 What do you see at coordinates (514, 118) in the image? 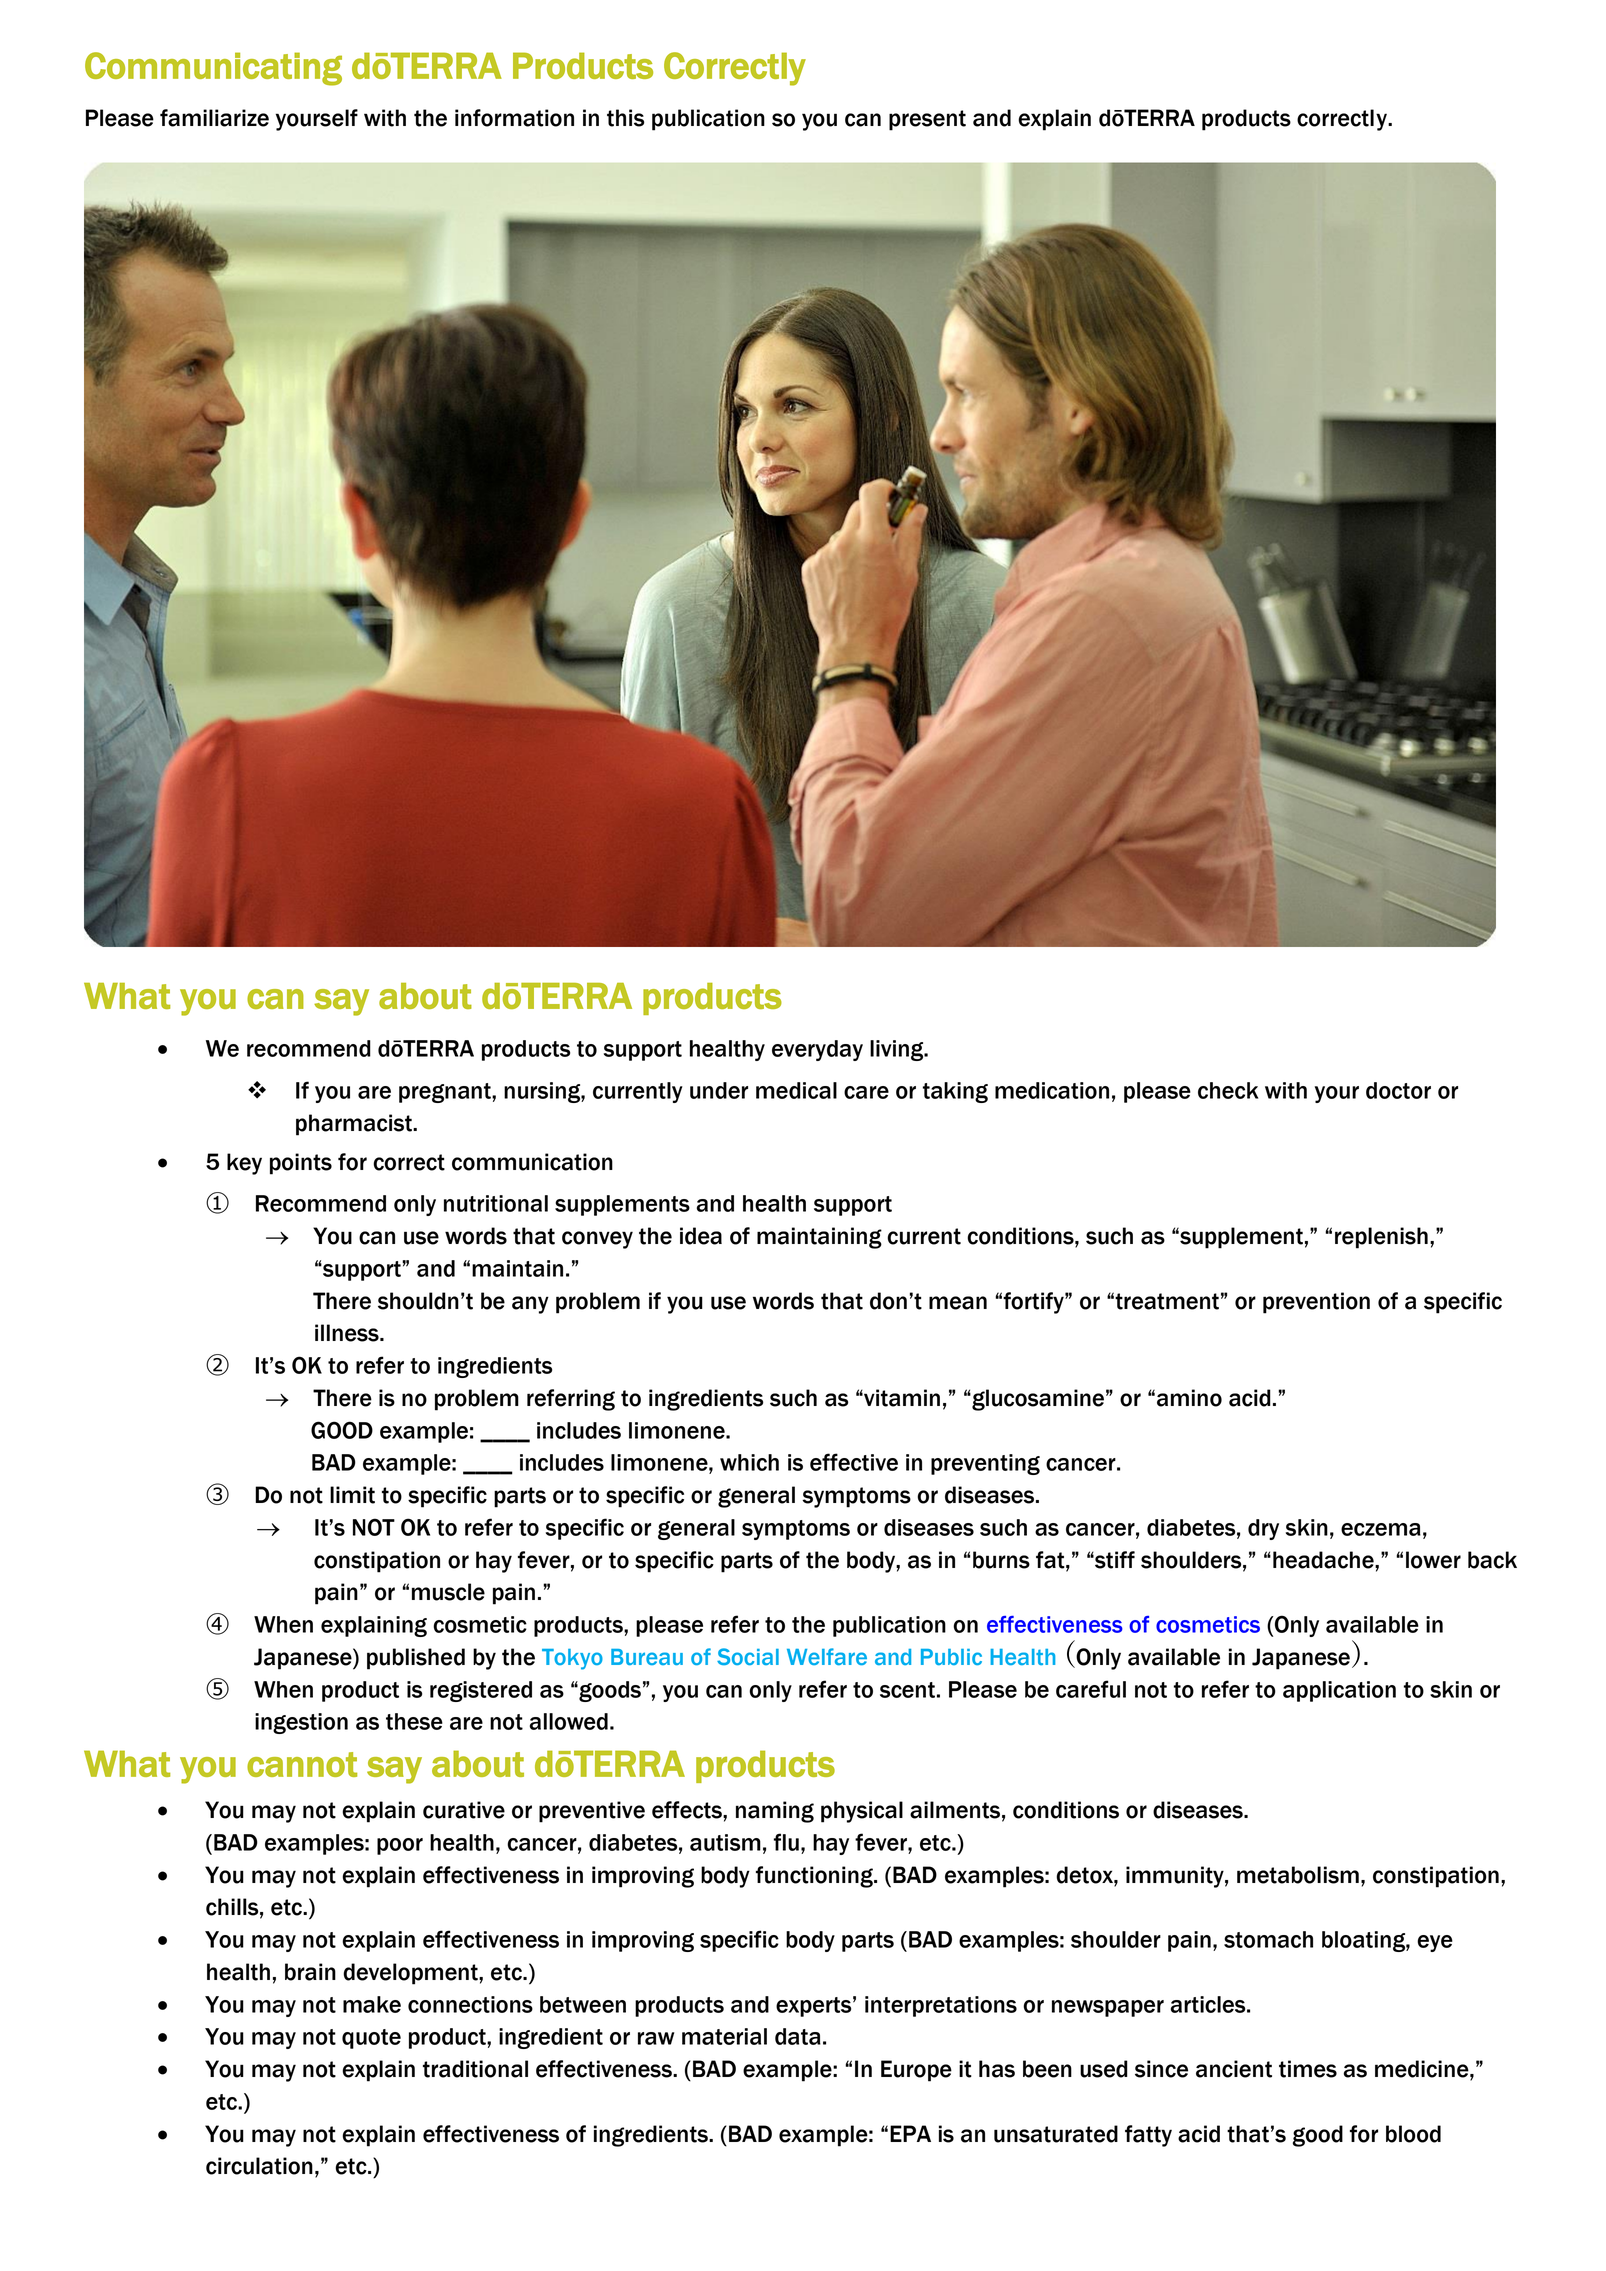
I see `information` at bounding box center [514, 118].
